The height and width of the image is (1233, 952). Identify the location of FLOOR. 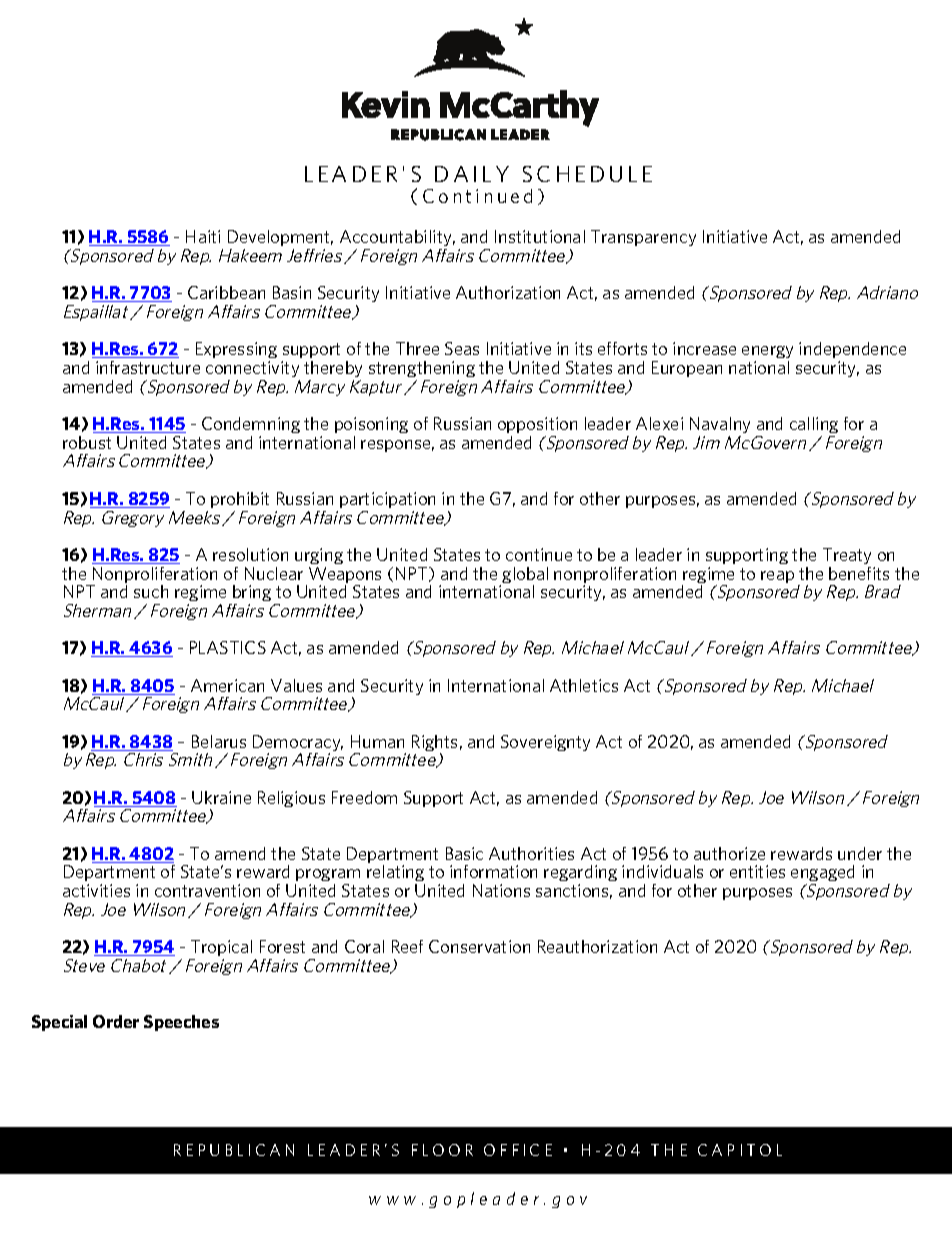
(442, 1150).
